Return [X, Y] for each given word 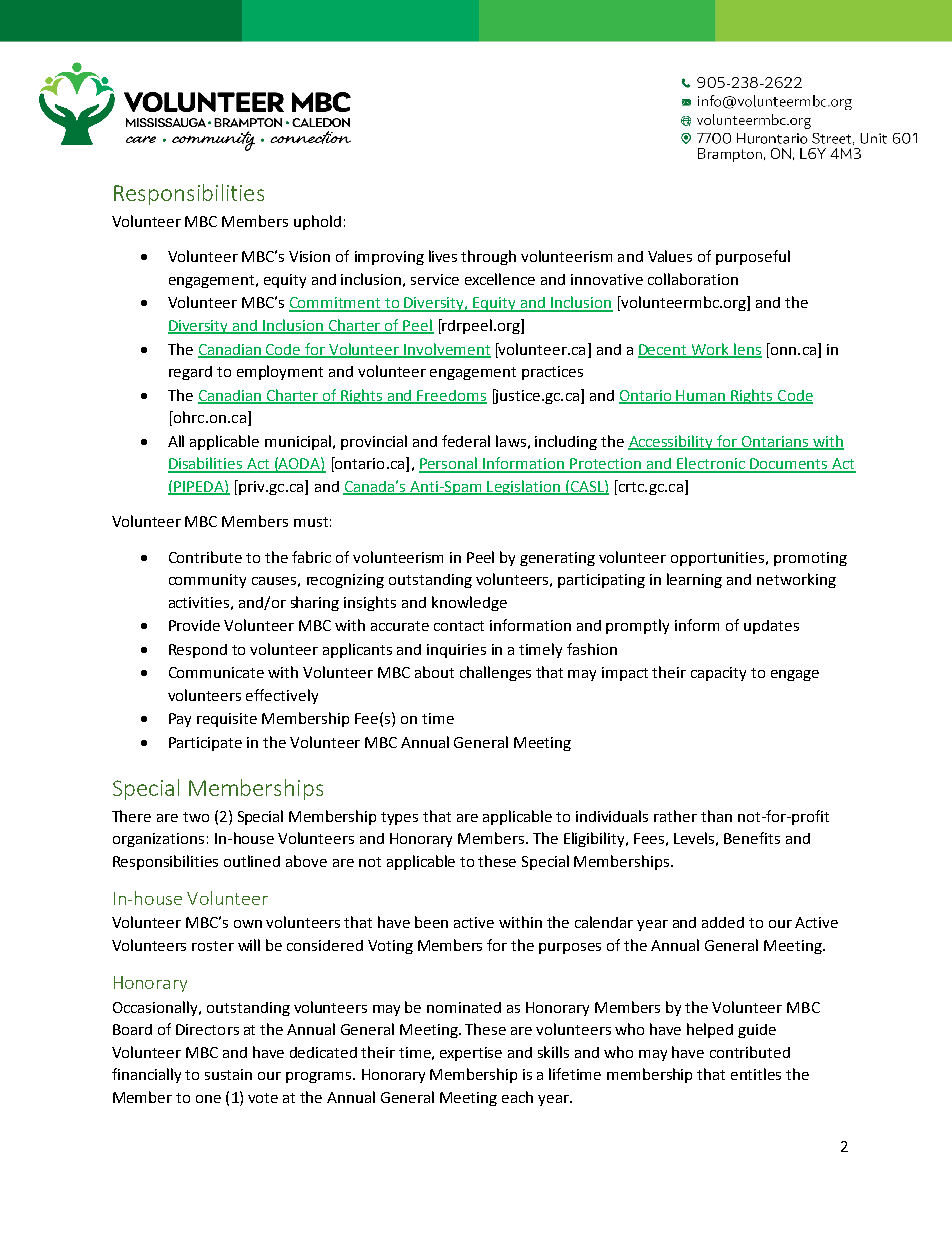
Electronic [711, 464]
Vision [309, 256]
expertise [471, 1054]
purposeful [753, 257]
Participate [205, 744]
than [716, 816]
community [207, 581]
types [399, 818]
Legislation [523, 487]
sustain [228, 1074]
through [488, 257]
